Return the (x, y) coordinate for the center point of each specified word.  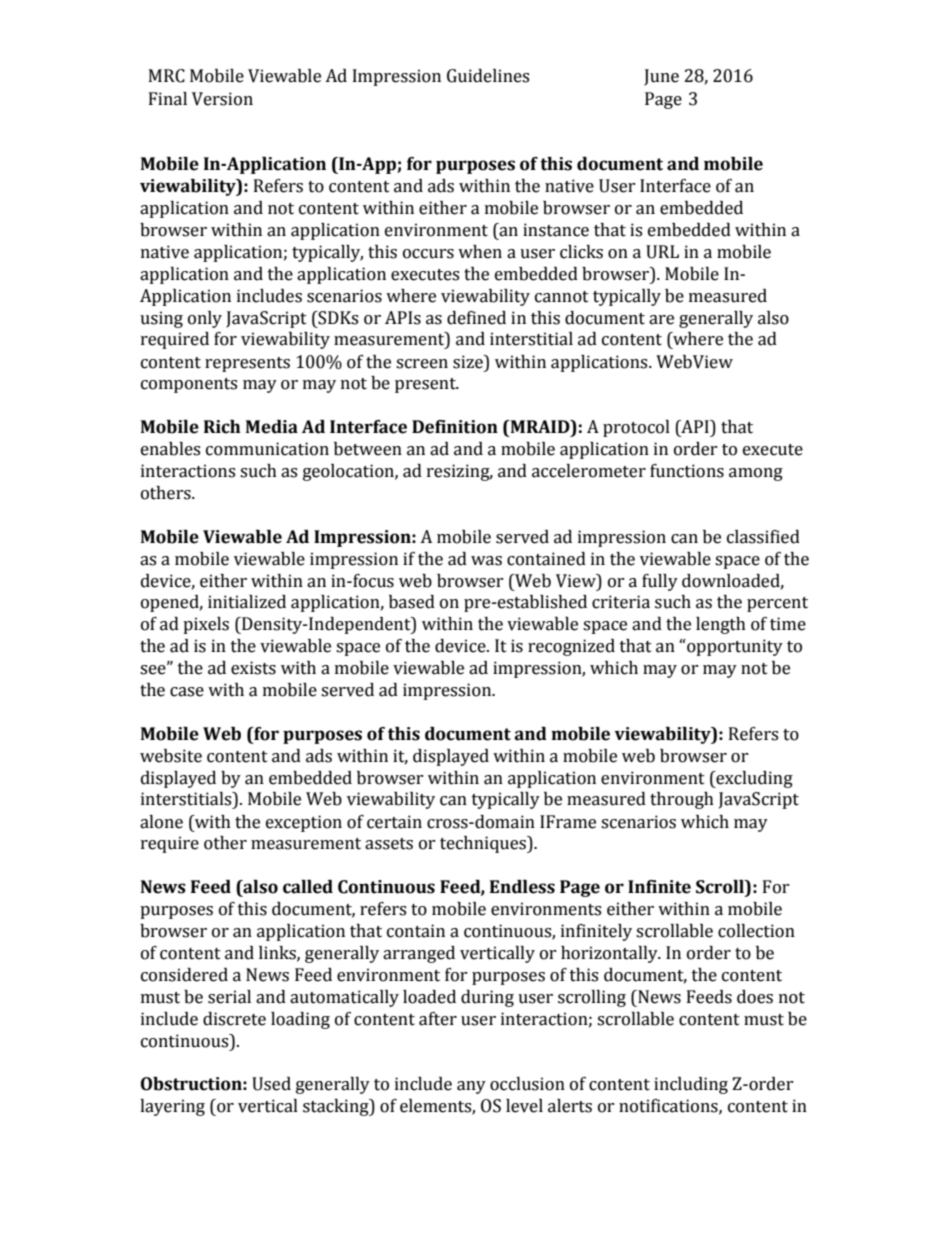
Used (271, 1084)
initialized (247, 602)
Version (222, 99)
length (721, 625)
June (661, 77)
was (486, 561)
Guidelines (488, 76)
